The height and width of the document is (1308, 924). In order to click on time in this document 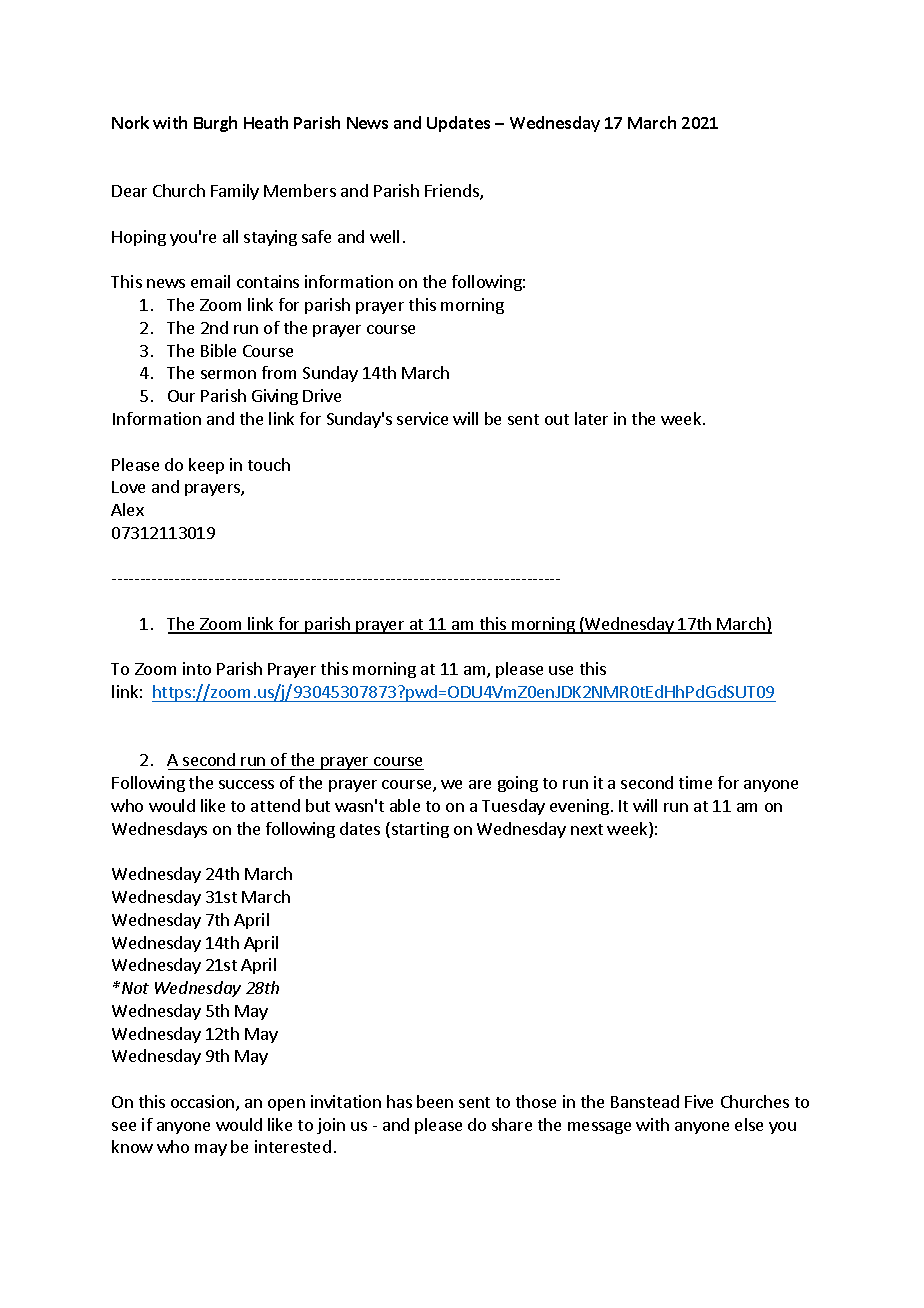, I will do `click(695, 782)`.
